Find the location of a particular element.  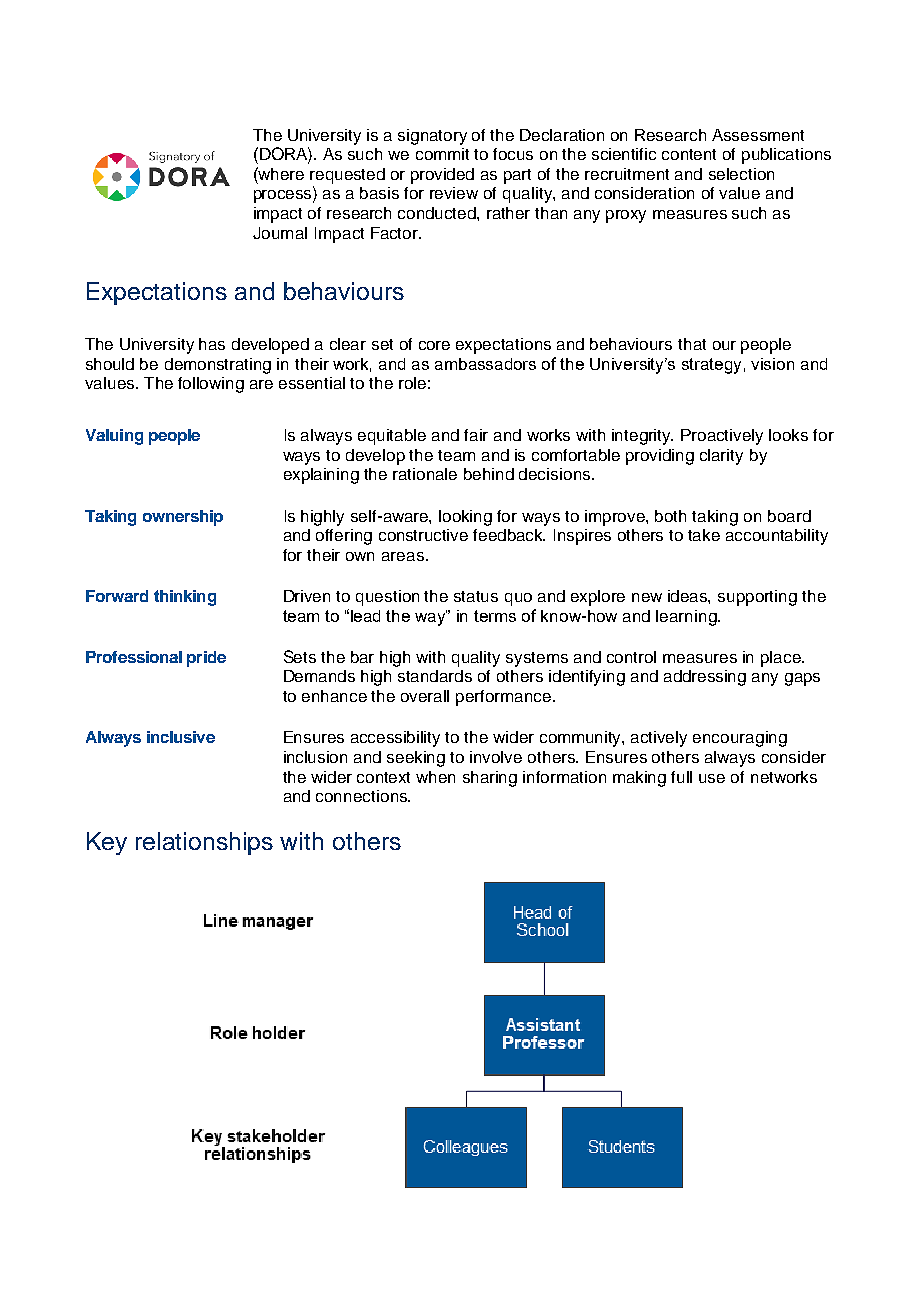

rationale is located at coordinates (425, 474).
